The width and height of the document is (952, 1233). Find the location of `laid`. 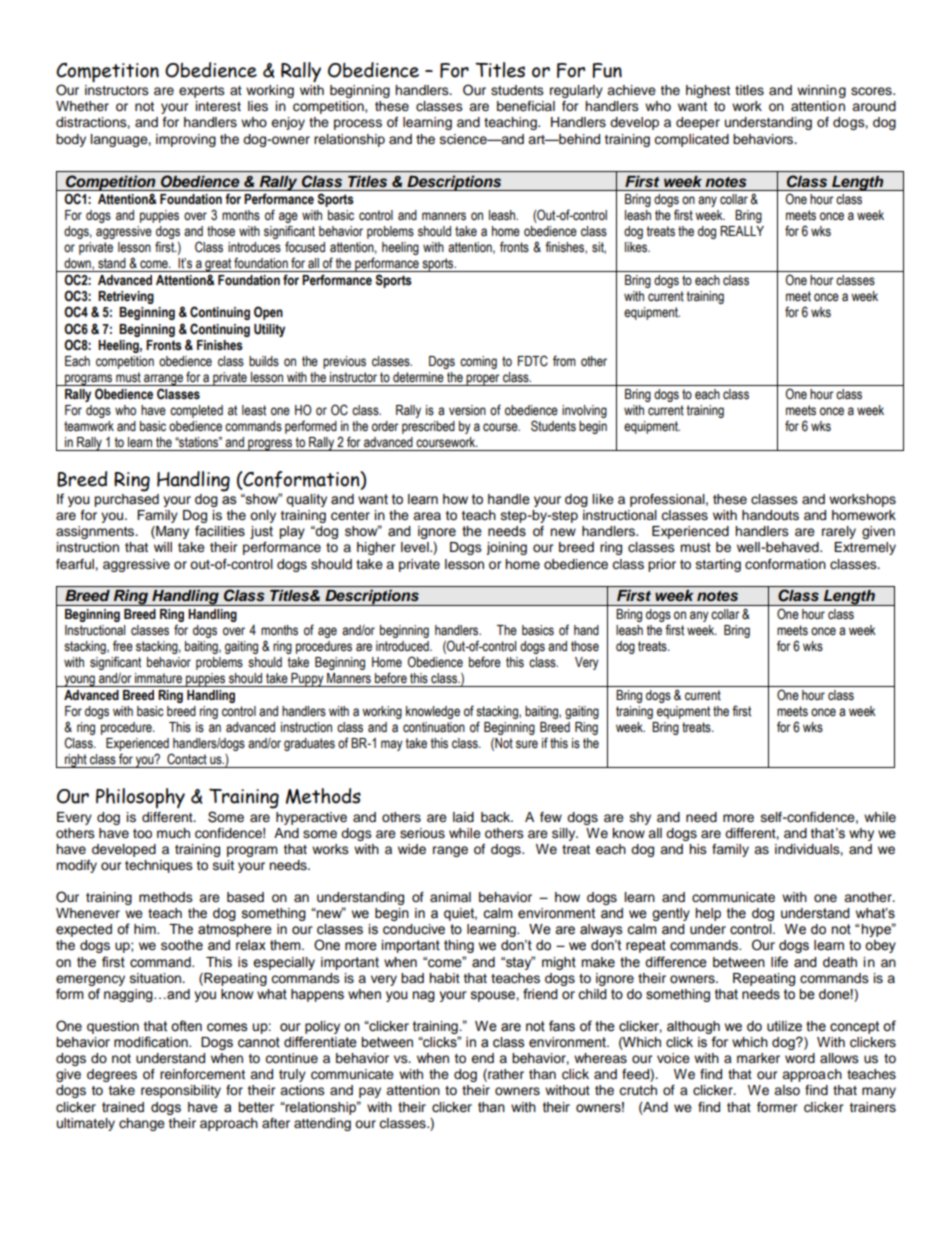

laid is located at coordinates (463, 817).
